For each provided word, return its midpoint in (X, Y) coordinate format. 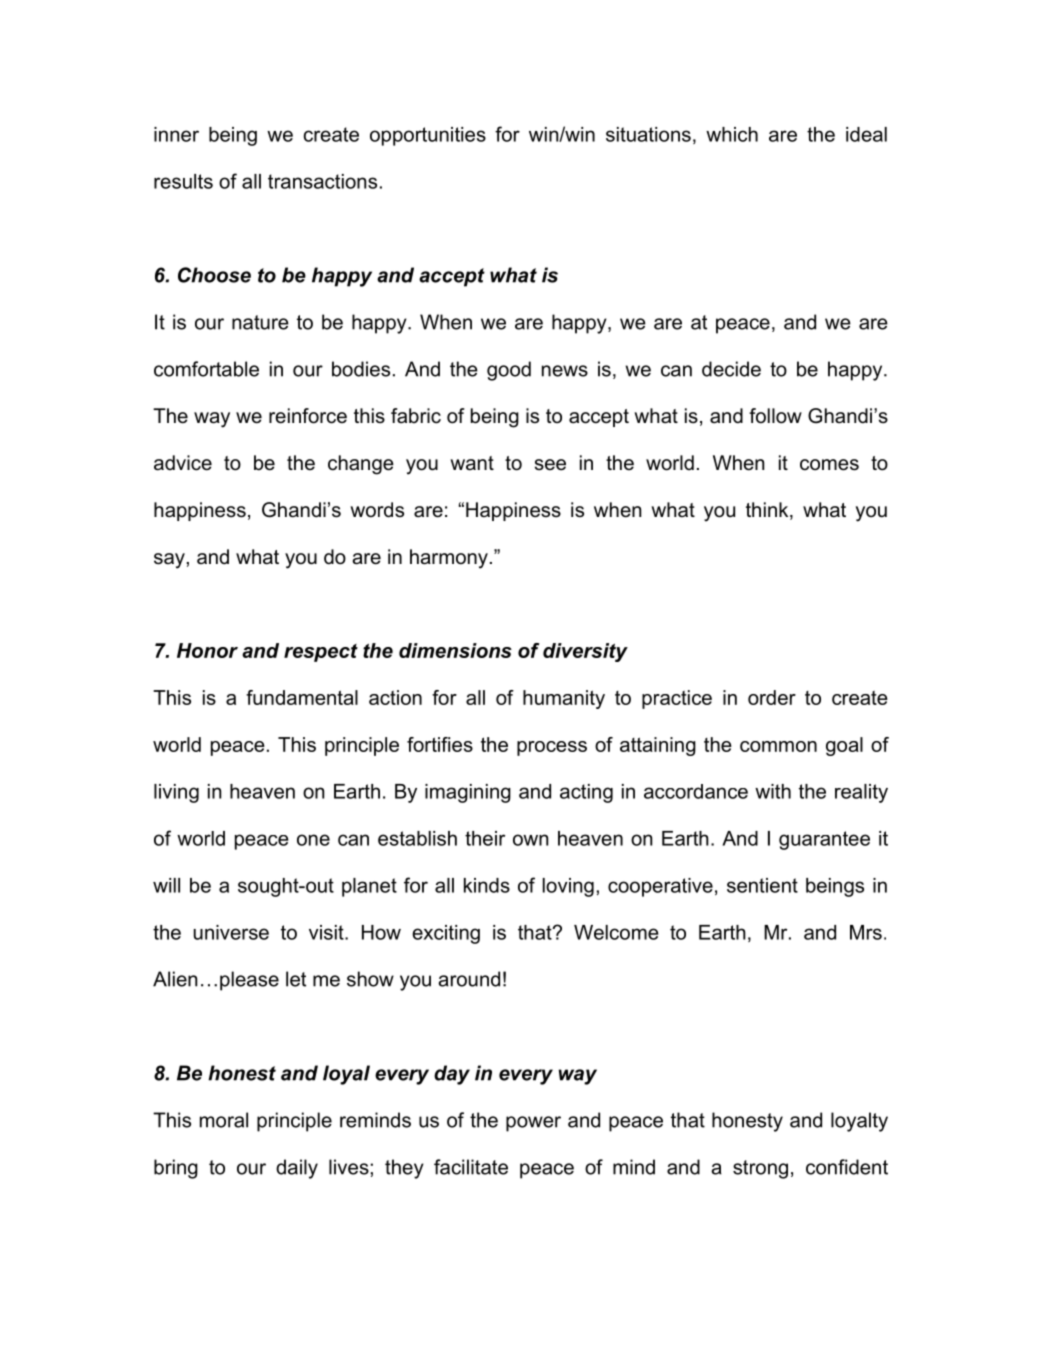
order (772, 697)
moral (224, 1120)
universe (231, 932)
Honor (207, 650)
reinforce (308, 416)
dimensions (455, 650)
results (183, 181)
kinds (487, 885)
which (732, 134)
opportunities (428, 136)
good (509, 371)
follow (775, 416)
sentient (762, 885)
